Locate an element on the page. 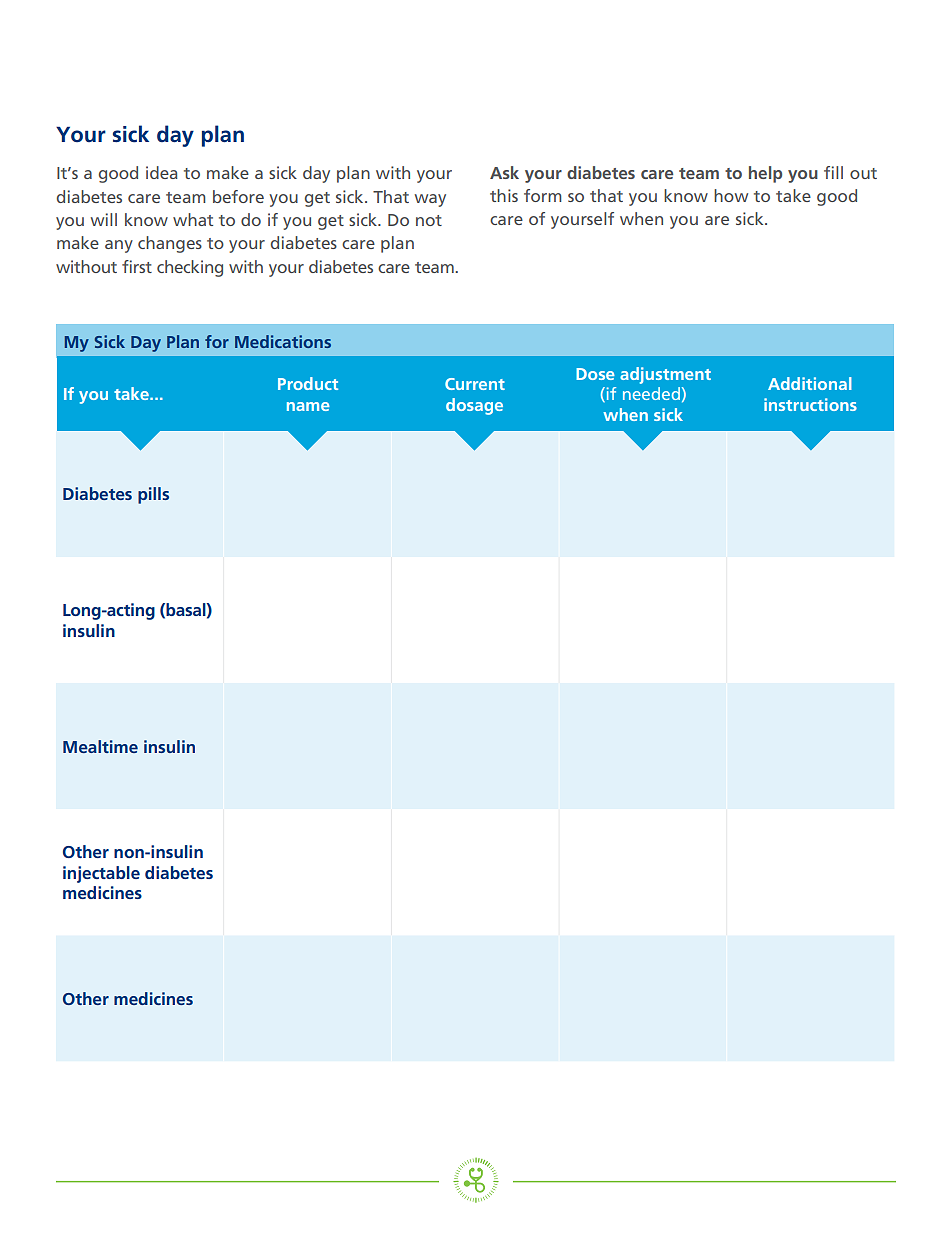  adjustment is located at coordinates (665, 375).
